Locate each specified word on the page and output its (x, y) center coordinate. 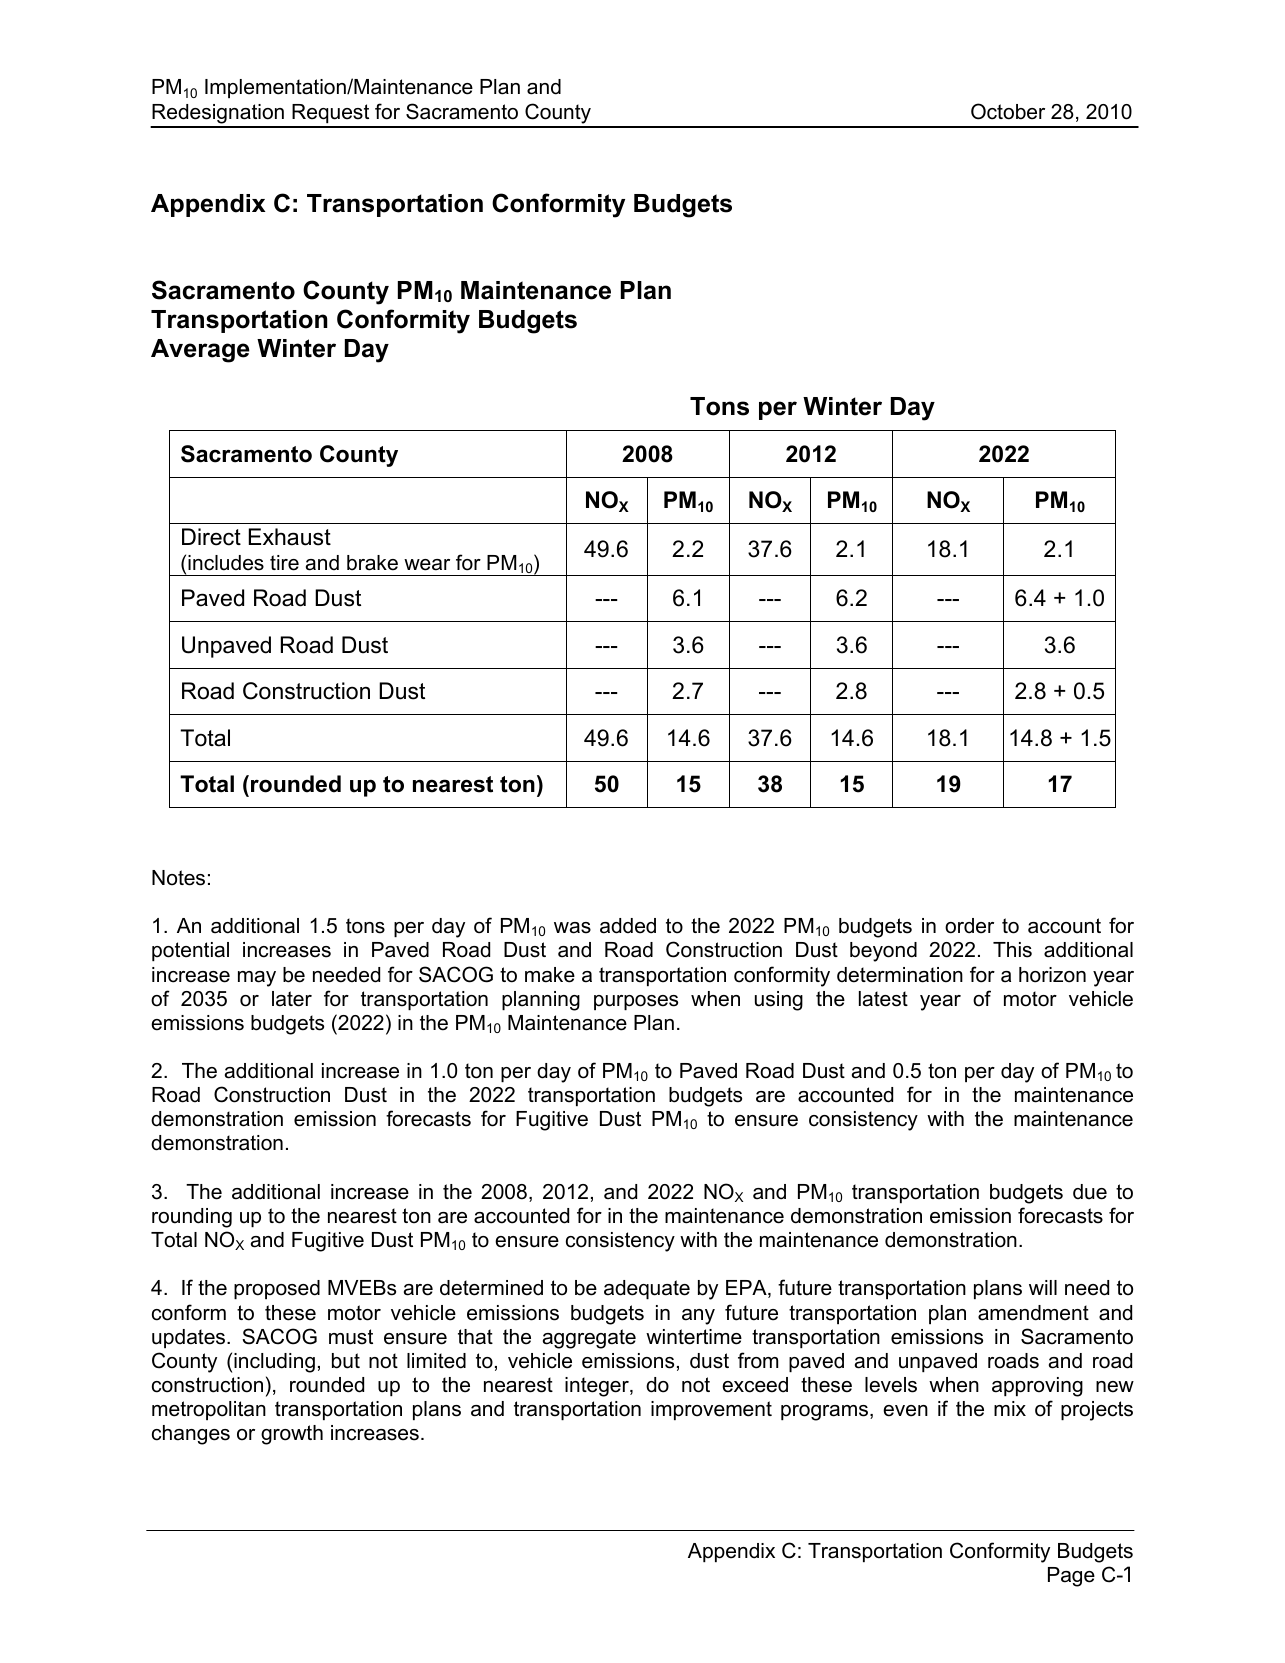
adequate (647, 1289)
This (1012, 950)
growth (292, 1435)
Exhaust (290, 537)
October (1008, 111)
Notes (178, 878)
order (969, 926)
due (1090, 1192)
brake (372, 563)
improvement (711, 1410)
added (628, 926)
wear (427, 565)
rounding (192, 1218)
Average (200, 351)
